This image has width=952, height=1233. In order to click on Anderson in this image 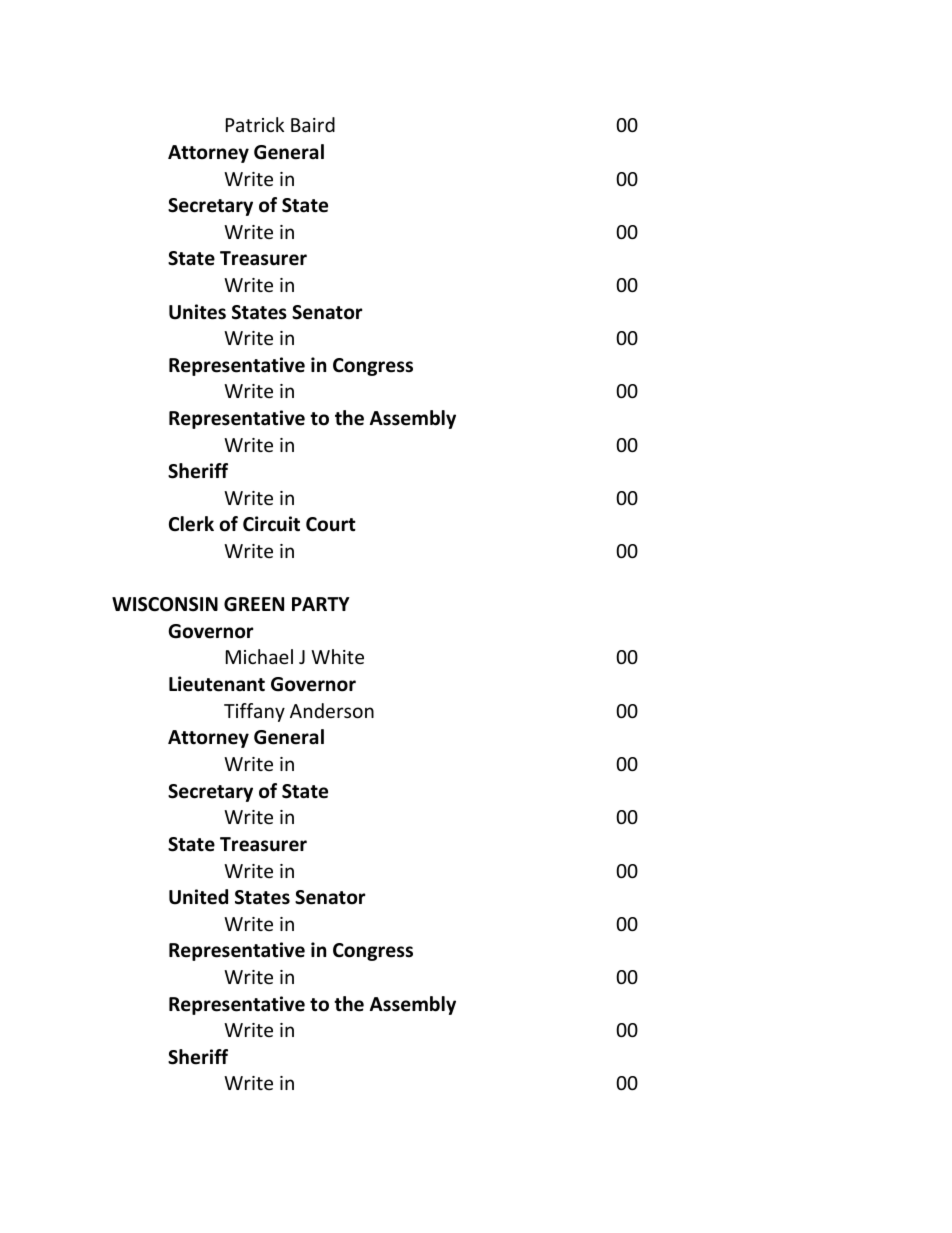, I will do `click(332, 710)`.
